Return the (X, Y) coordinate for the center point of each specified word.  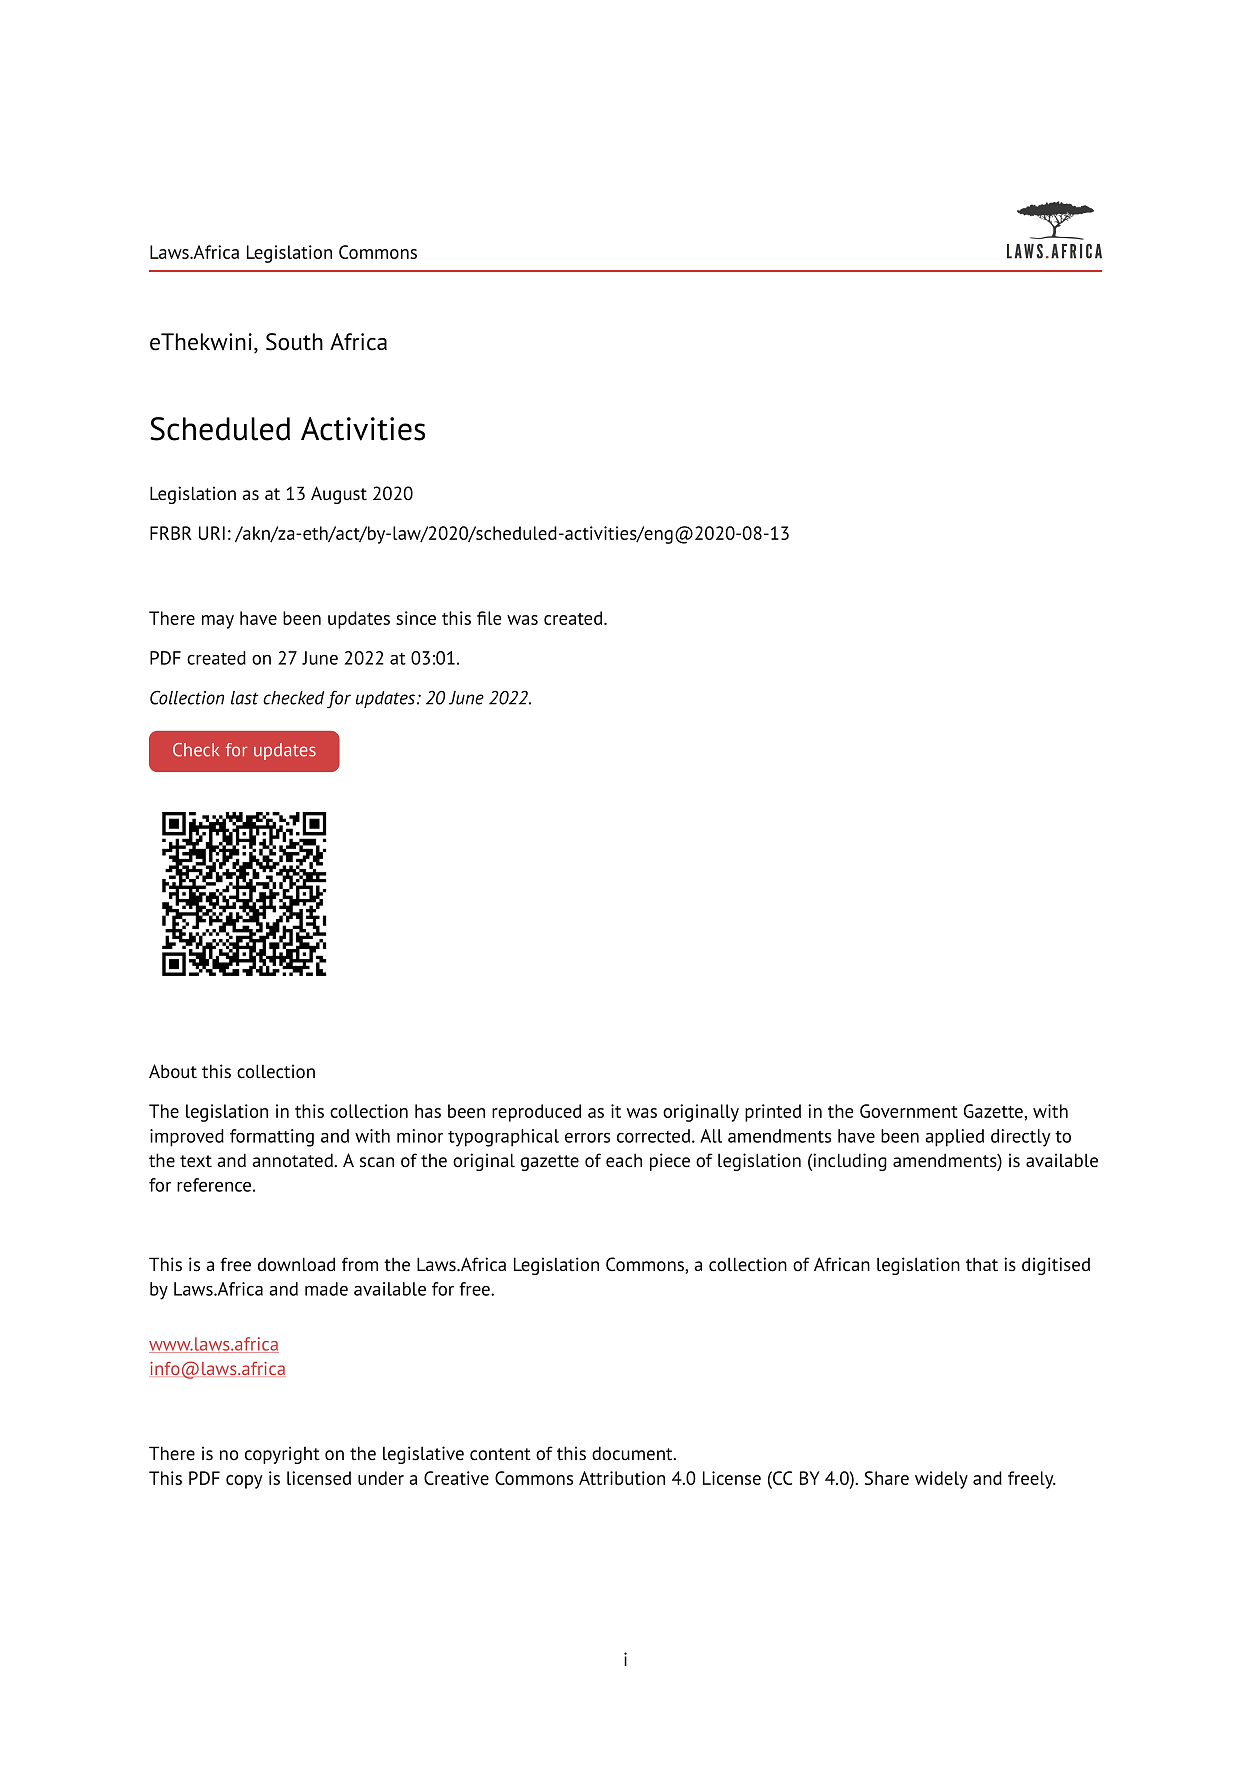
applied (954, 1138)
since (416, 618)
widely (941, 1480)
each (624, 1160)
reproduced (536, 1113)
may (218, 622)
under (381, 1478)
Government (909, 1111)
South (294, 342)
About (173, 1071)
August (339, 495)
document (633, 1453)
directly (1021, 1138)
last (245, 698)
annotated (293, 1160)
